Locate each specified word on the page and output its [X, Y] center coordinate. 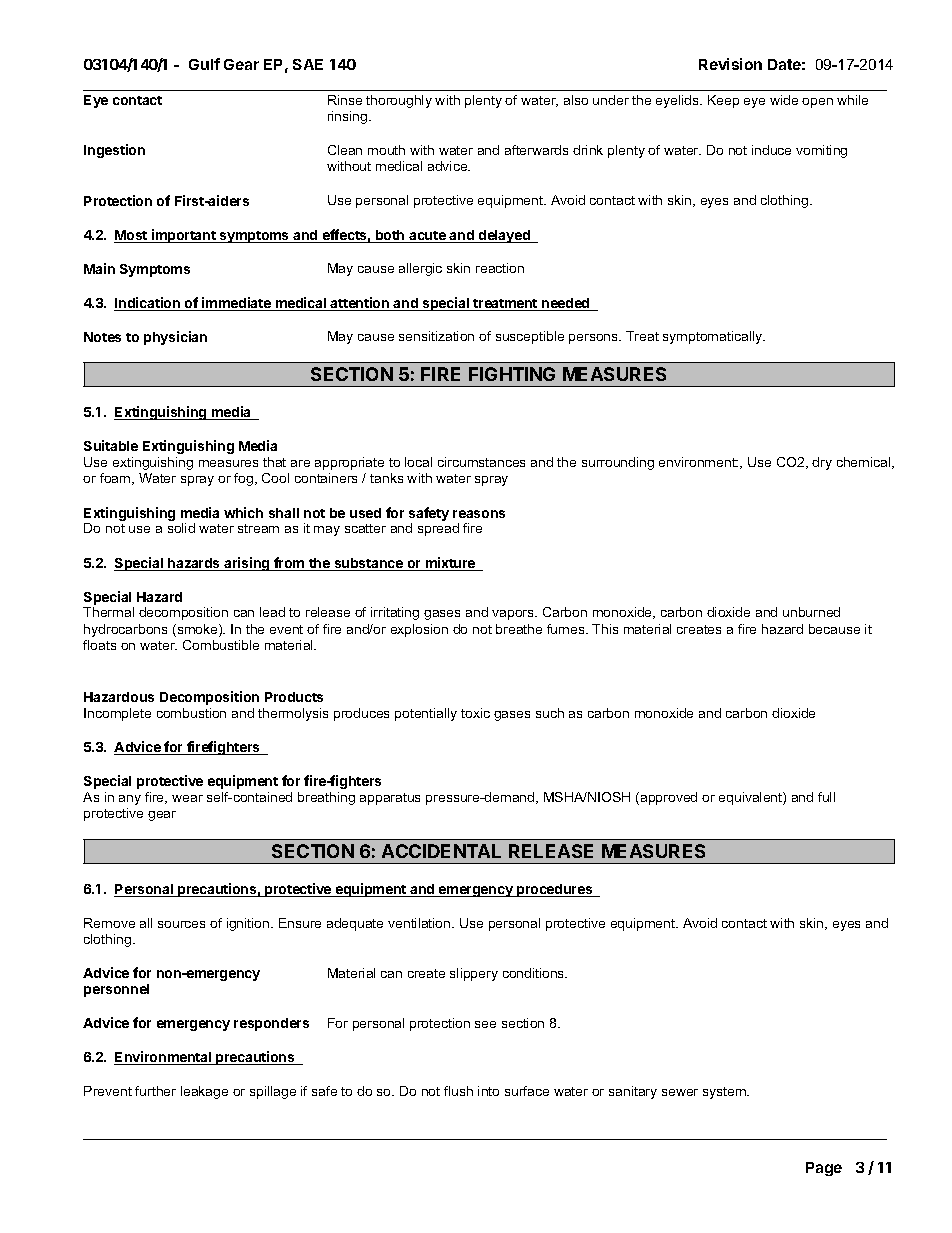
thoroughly [399, 101]
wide [784, 100]
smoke [197, 630]
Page [824, 1169]
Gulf [204, 64]
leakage [204, 1092]
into [488, 1091]
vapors [514, 615]
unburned [811, 612]
